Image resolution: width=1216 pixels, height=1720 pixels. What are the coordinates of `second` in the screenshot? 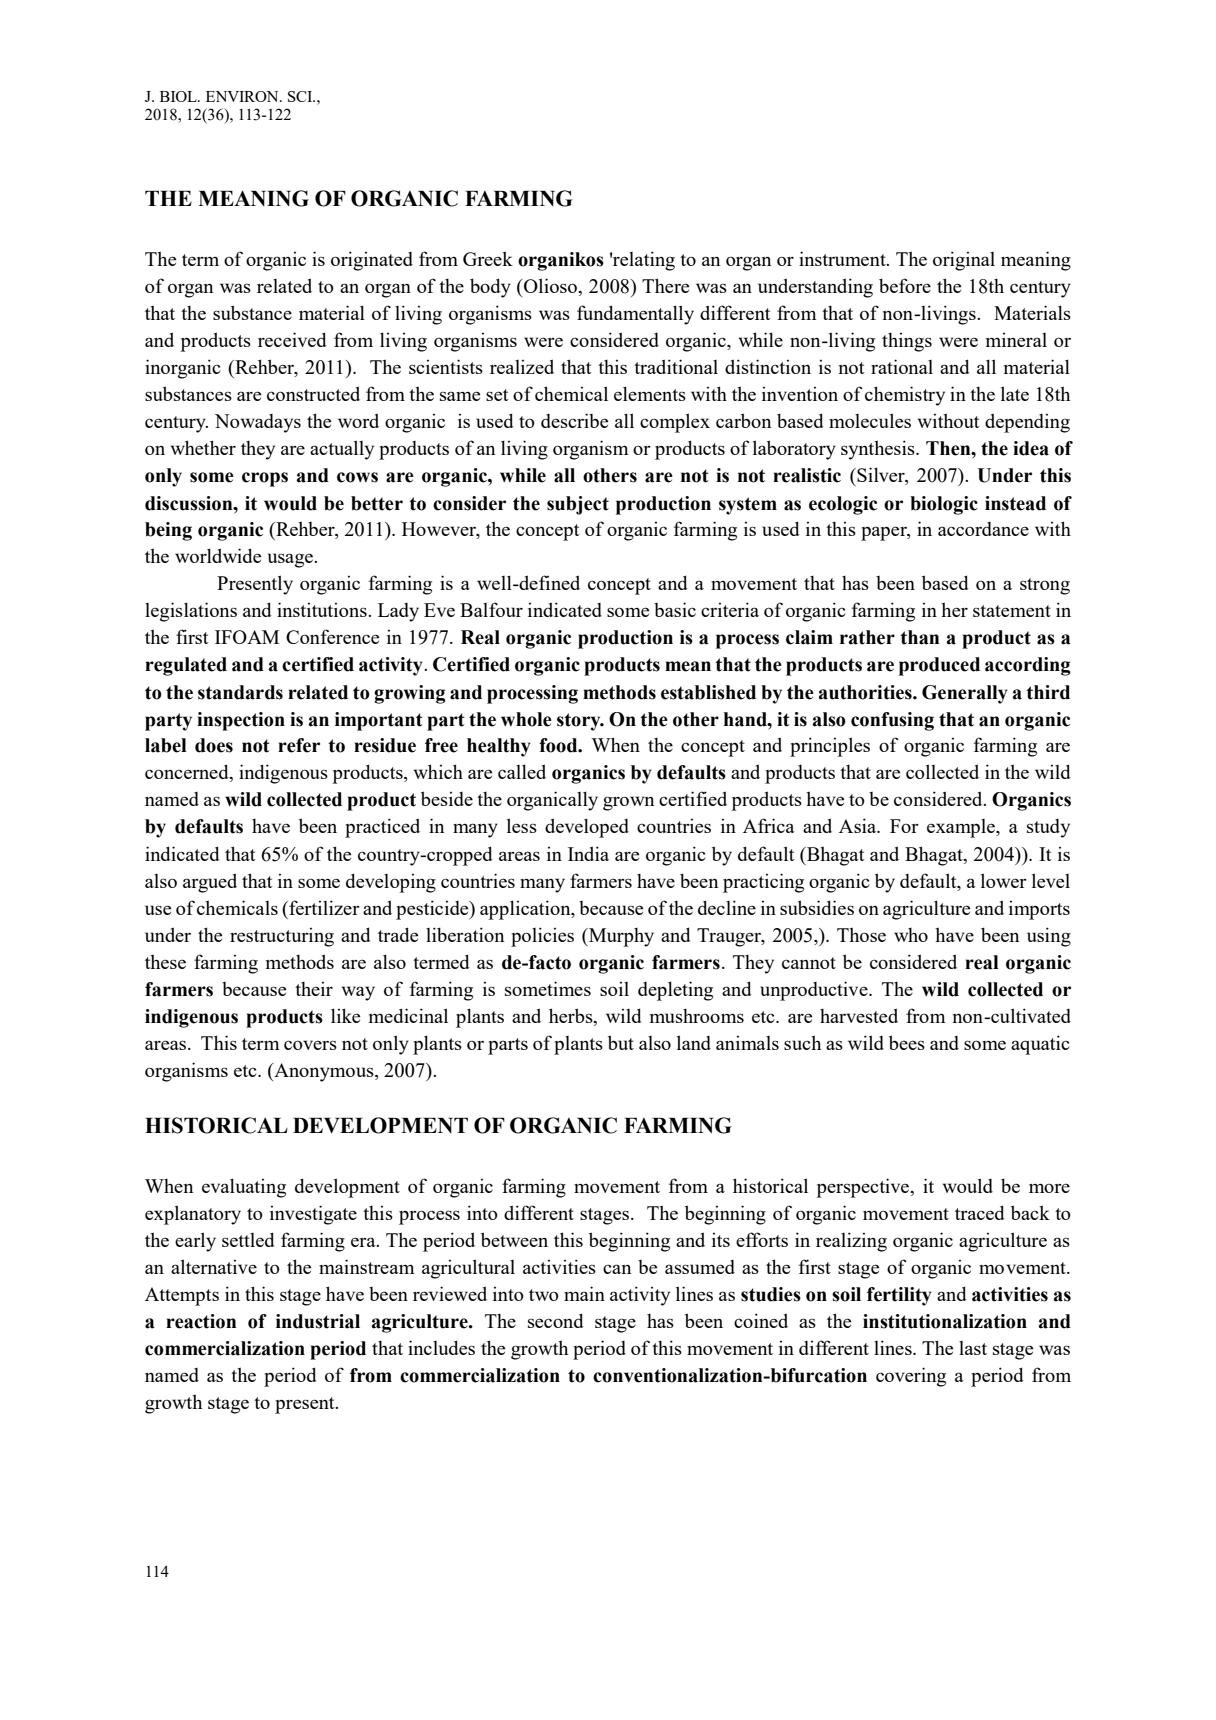 It's located at (556, 1320).
